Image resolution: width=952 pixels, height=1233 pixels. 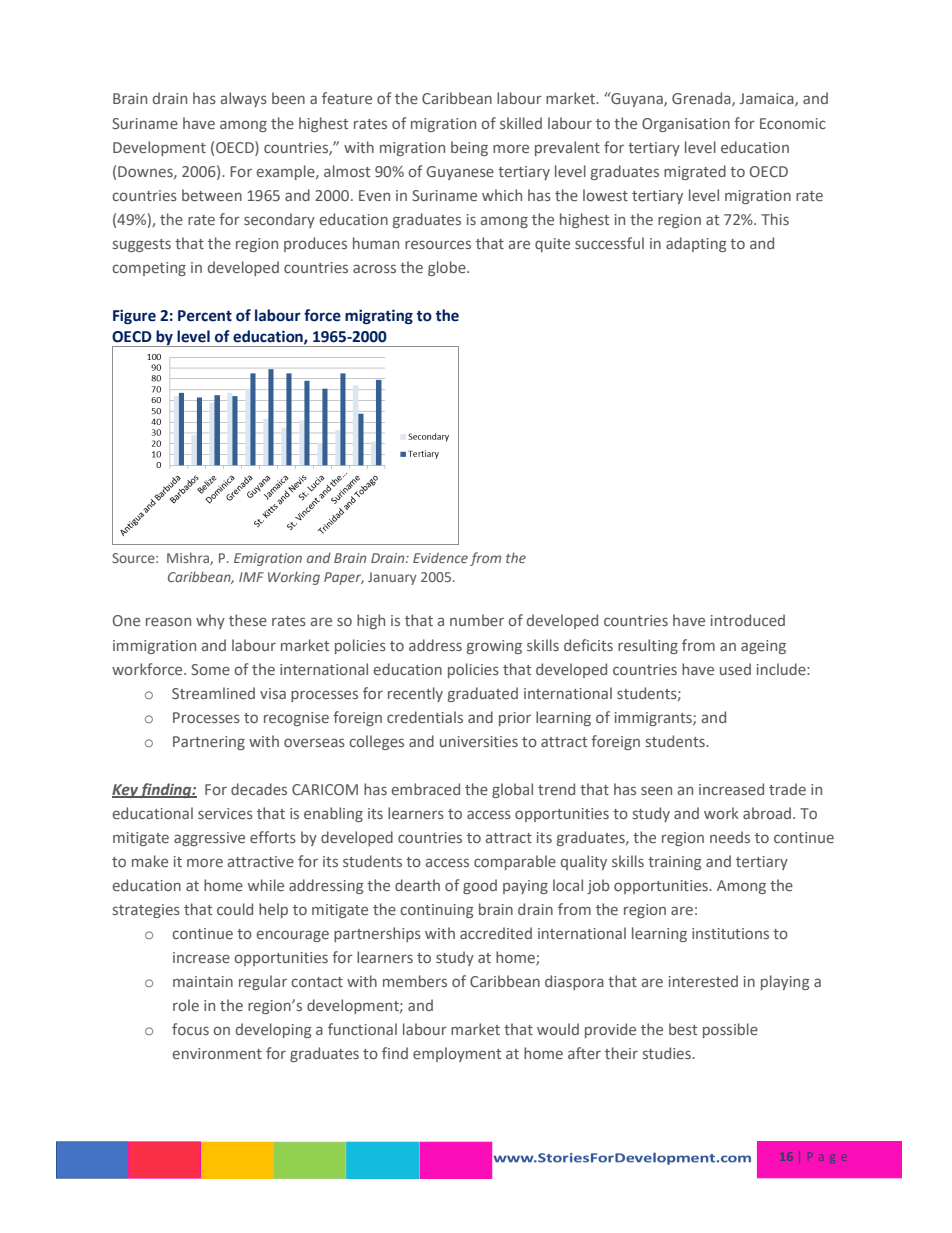 What do you see at coordinates (244, 99) in the image?
I see `always` at bounding box center [244, 99].
